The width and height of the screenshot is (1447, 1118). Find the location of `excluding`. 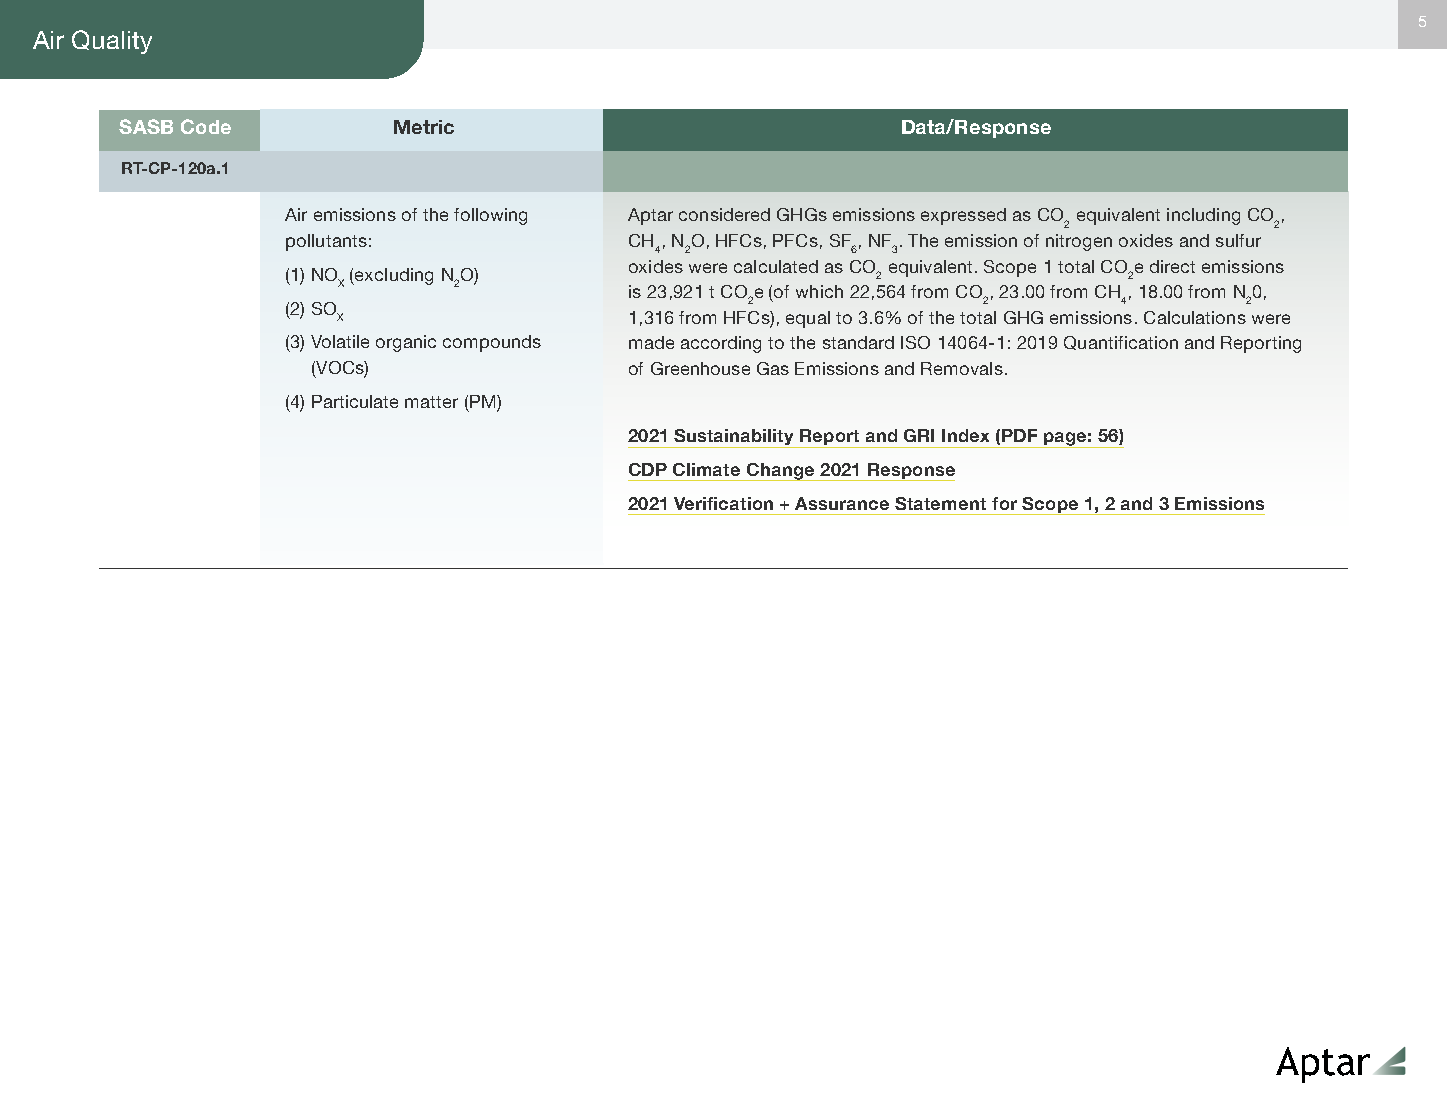

excluding is located at coordinates (393, 276).
